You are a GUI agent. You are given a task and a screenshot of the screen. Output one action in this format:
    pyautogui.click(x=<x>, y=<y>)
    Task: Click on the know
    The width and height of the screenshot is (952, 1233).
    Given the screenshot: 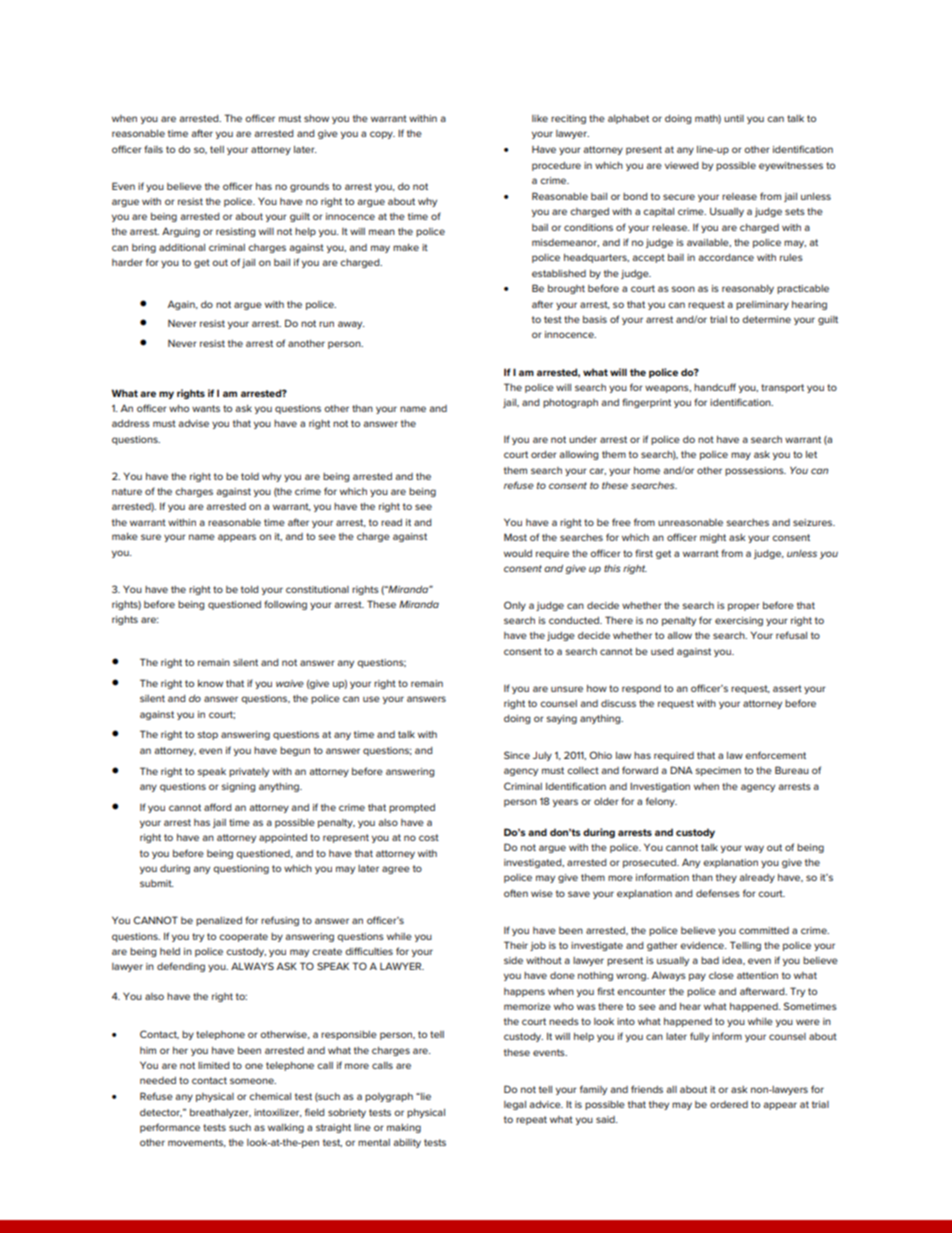 What is the action you would take?
    pyautogui.click(x=210, y=683)
